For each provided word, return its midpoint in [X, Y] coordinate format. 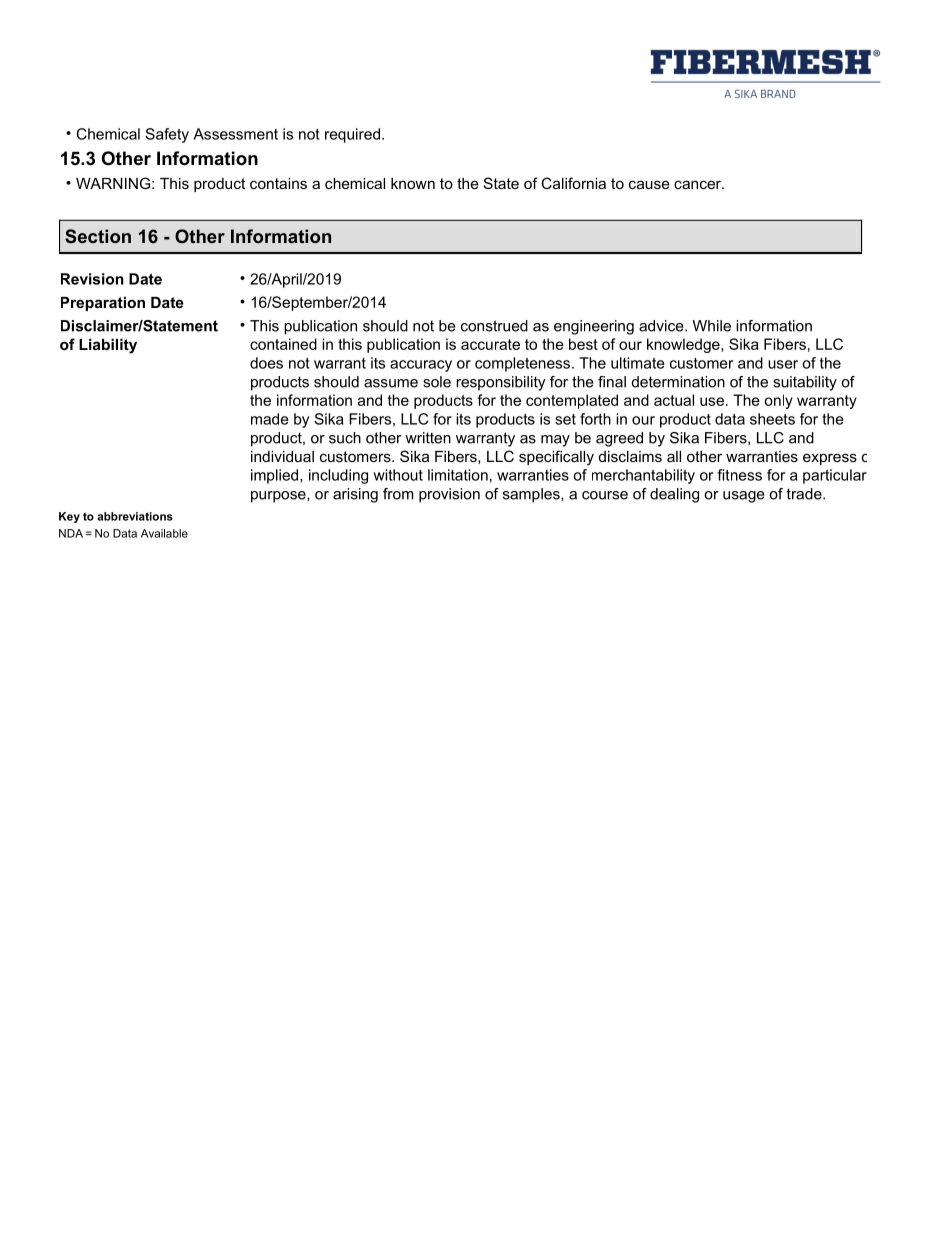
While [712, 326]
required [352, 135]
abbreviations [135, 516]
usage [744, 497]
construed [494, 326]
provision [449, 495]
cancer [698, 184]
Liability [108, 346]
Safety [167, 135]
